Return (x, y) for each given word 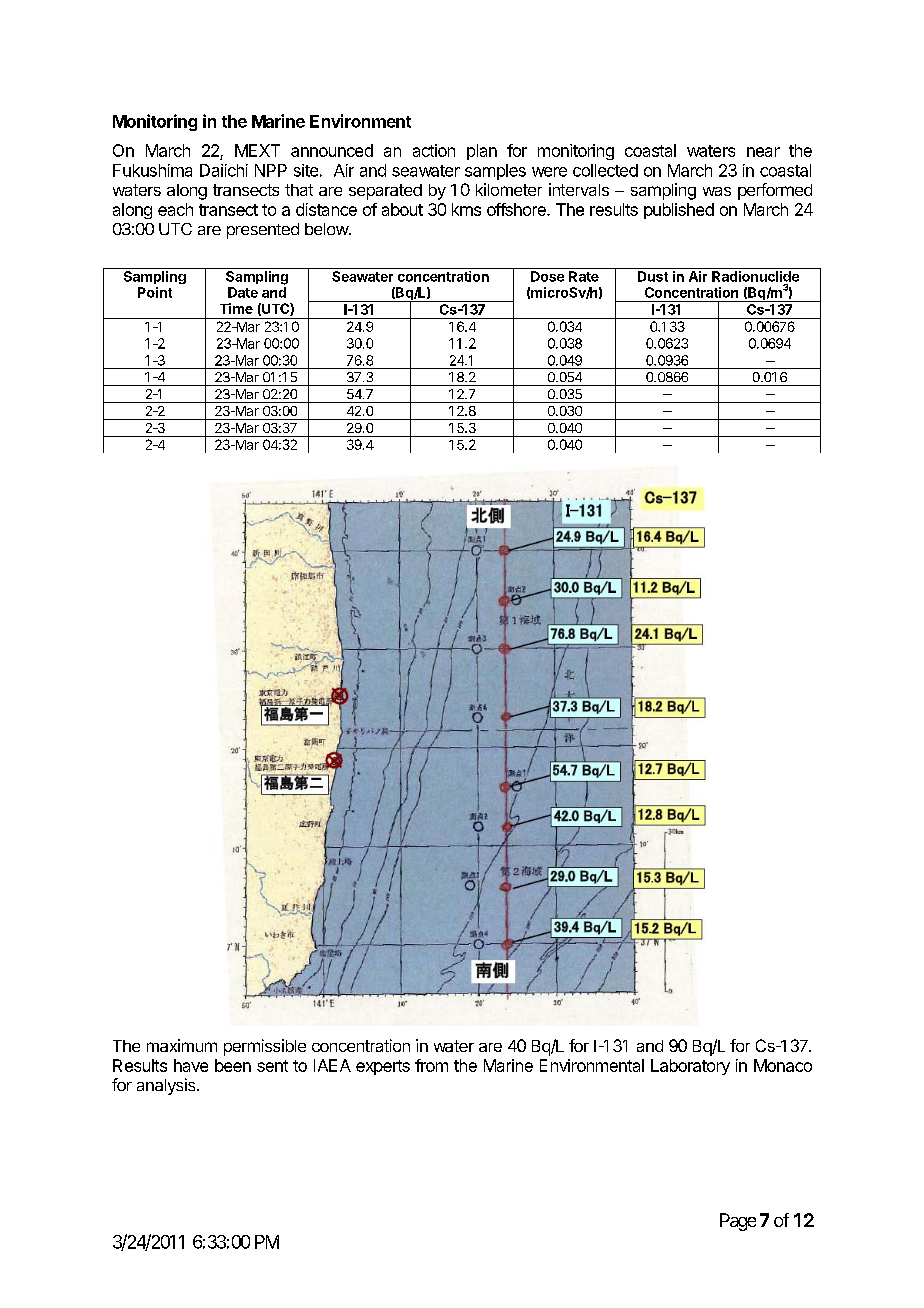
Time (236, 308)
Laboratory (690, 1067)
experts (383, 1067)
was (717, 191)
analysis (167, 1086)
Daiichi (224, 170)
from (431, 1065)
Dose (547, 276)
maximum (182, 1045)
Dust (653, 276)
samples (495, 172)
